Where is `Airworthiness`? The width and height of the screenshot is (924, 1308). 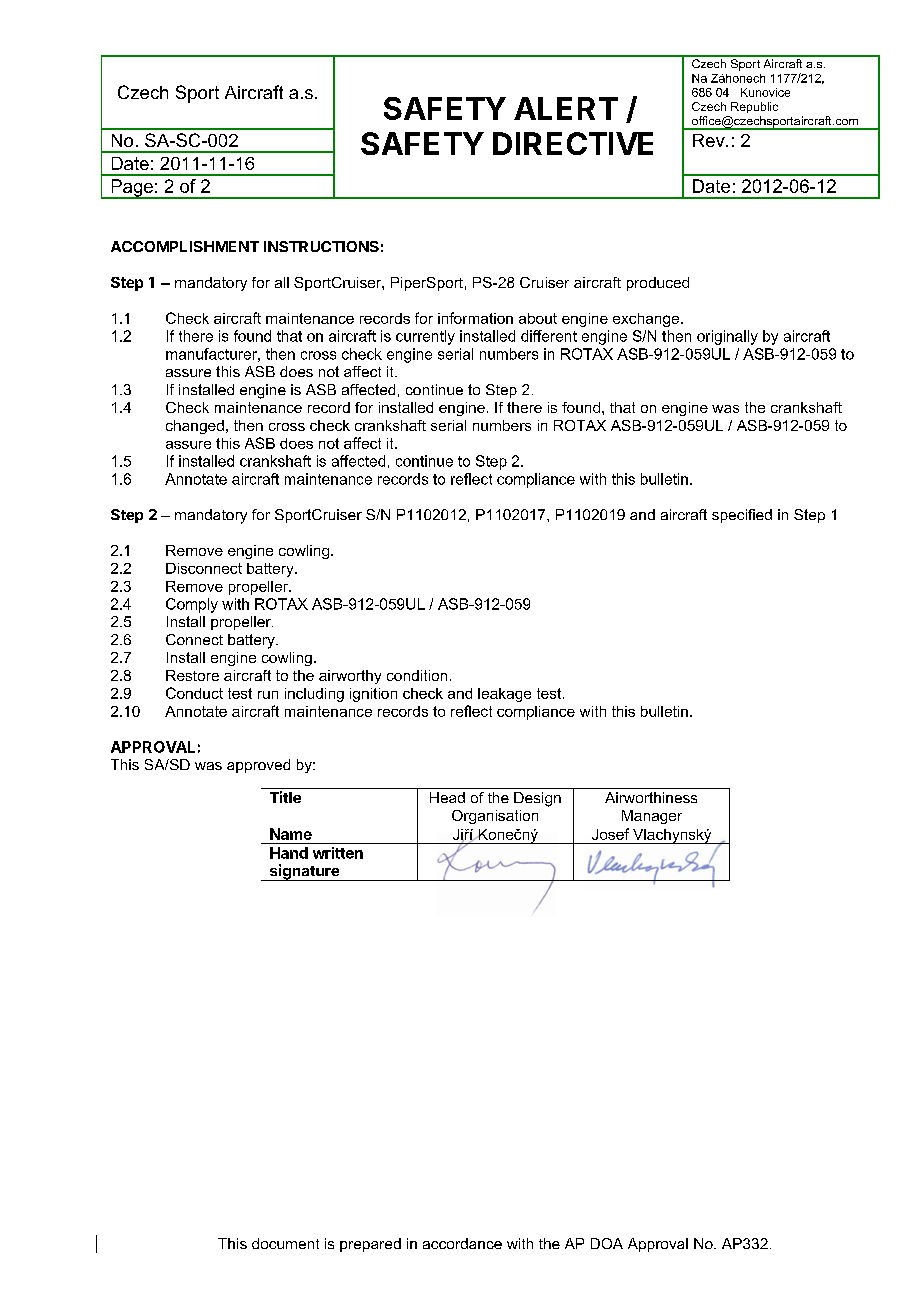
Airworthiness is located at coordinates (651, 797).
